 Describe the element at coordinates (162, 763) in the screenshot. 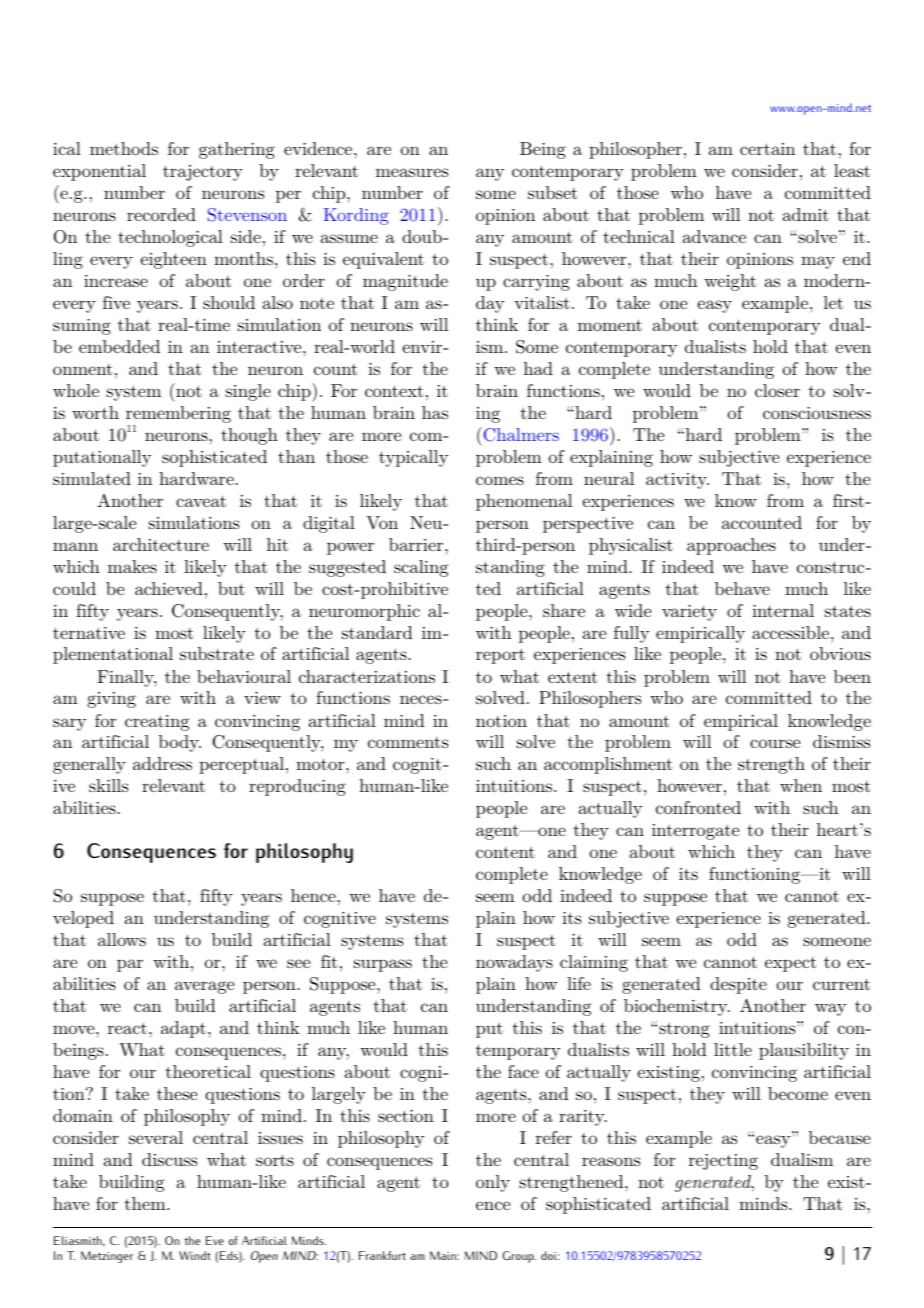

I see `address` at that location.
